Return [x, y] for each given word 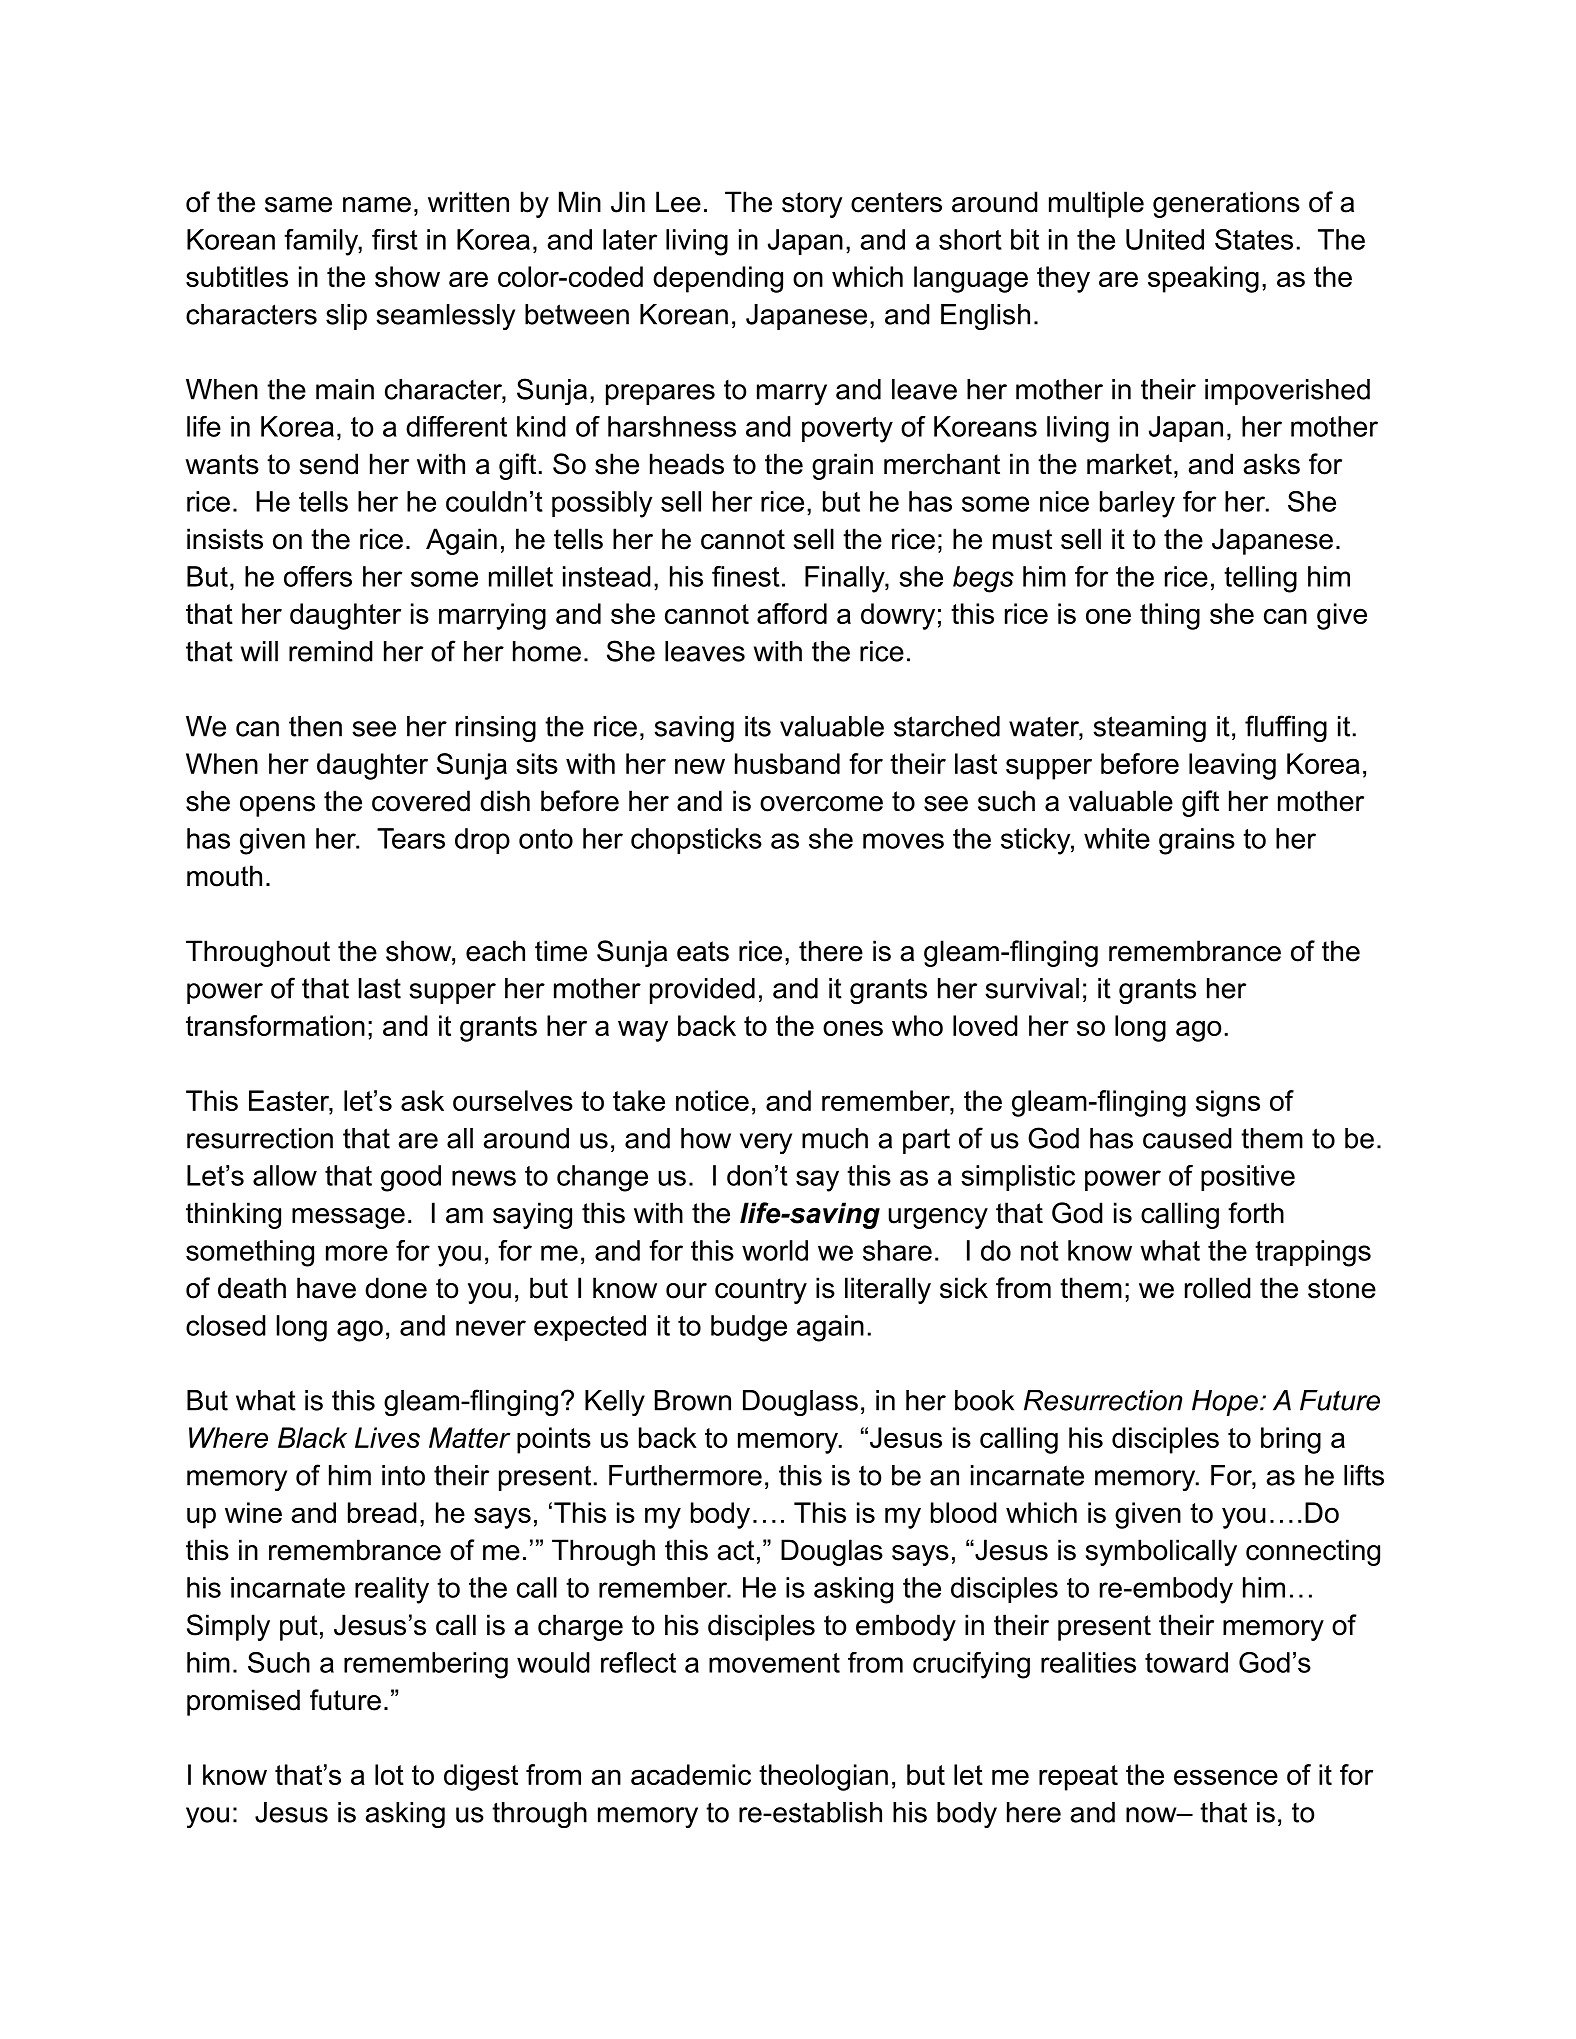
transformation [275, 1025]
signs [1228, 1103]
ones [853, 1028]
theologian [823, 1777]
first [395, 239]
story [812, 205]
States [1254, 239]
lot [389, 1774]
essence [1226, 1777]
